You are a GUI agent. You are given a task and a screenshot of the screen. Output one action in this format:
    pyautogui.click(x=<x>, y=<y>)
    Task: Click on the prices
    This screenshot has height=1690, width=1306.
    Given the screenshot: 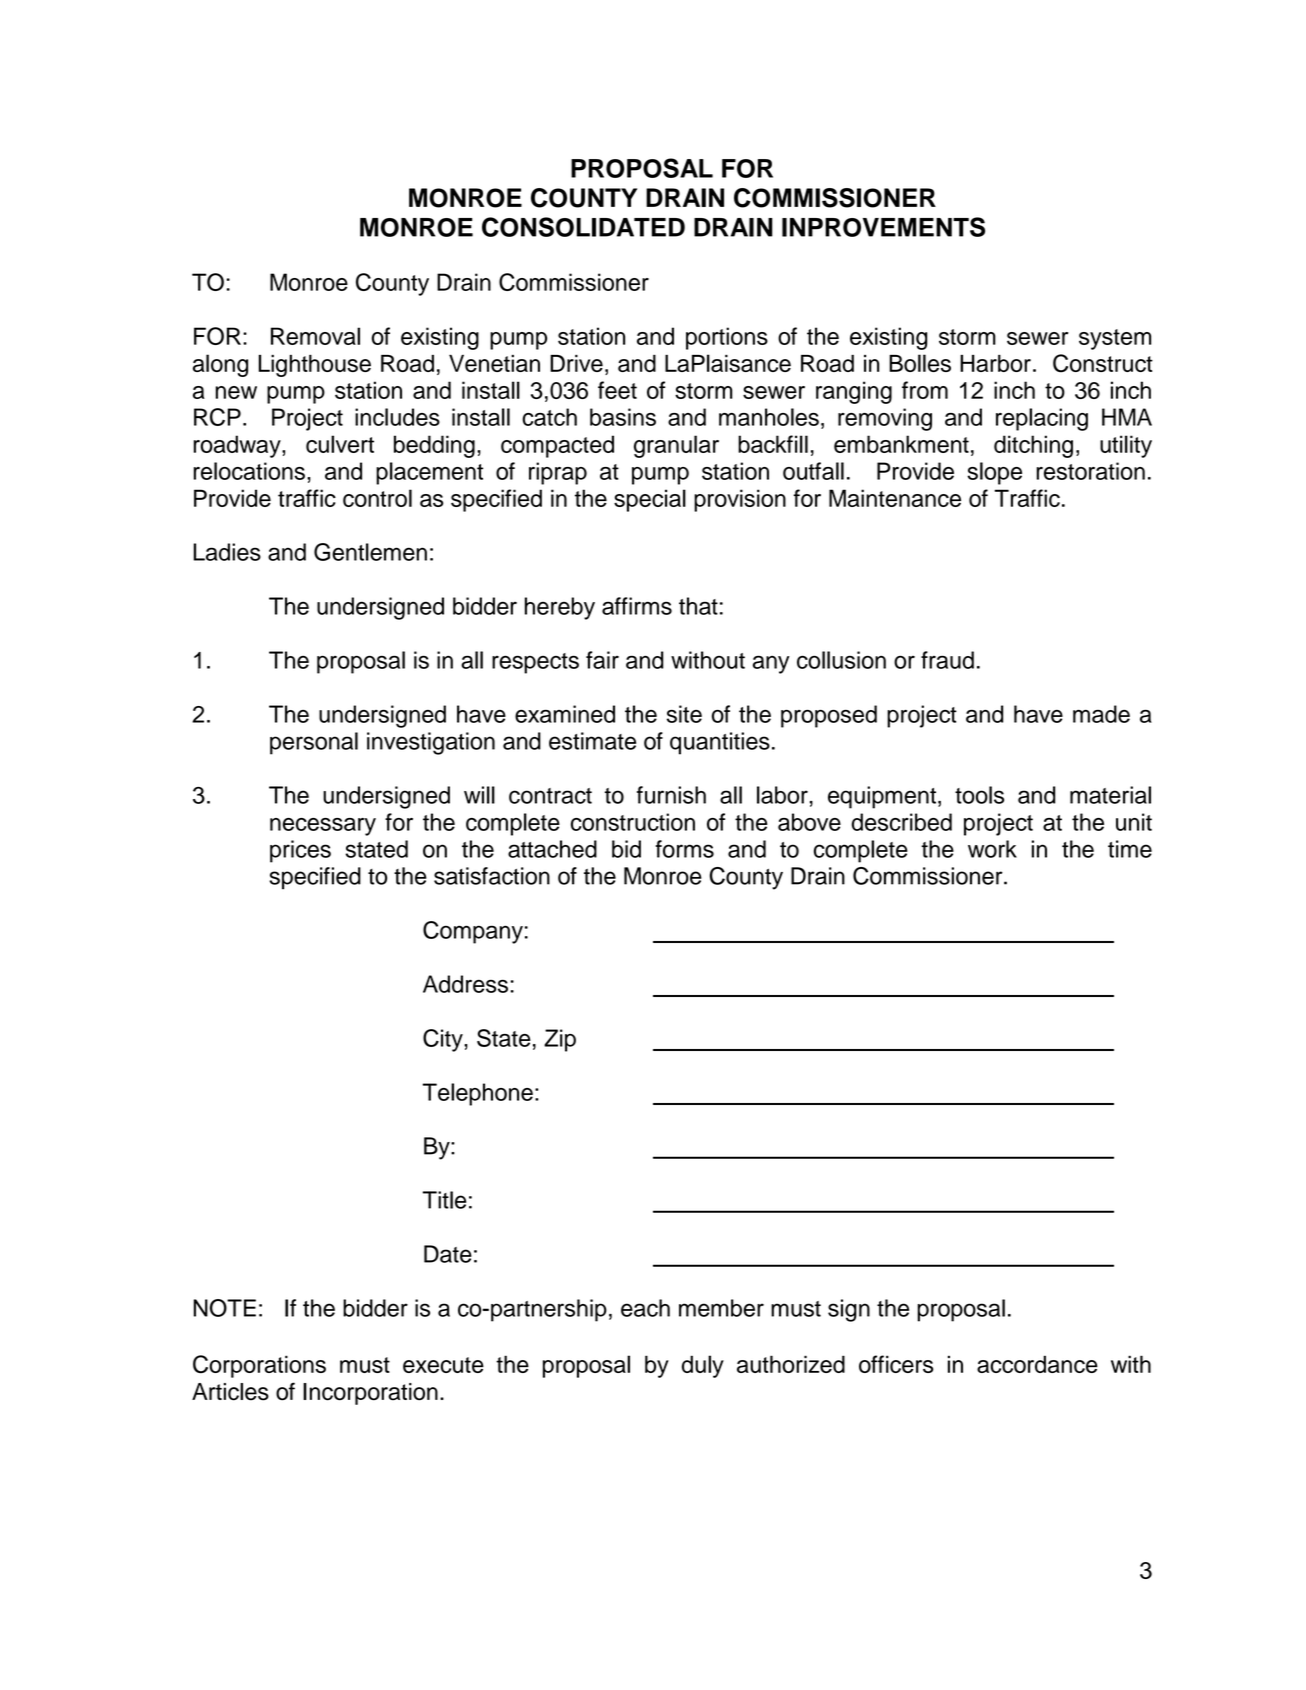 What is the action you would take?
    pyautogui.click(x=300, y=851)
